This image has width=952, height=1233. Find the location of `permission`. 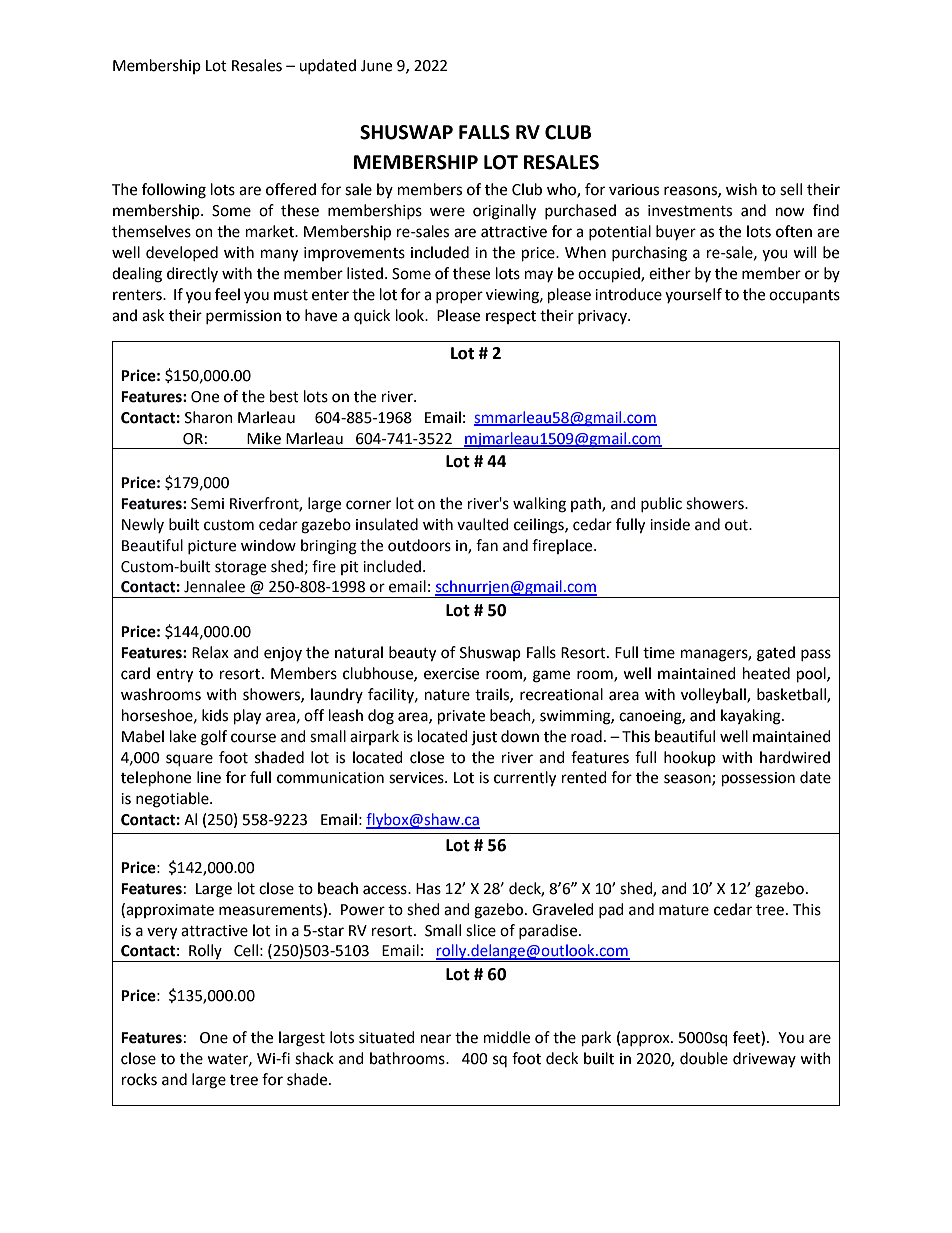

permission is located at coordinates (243, 317).
